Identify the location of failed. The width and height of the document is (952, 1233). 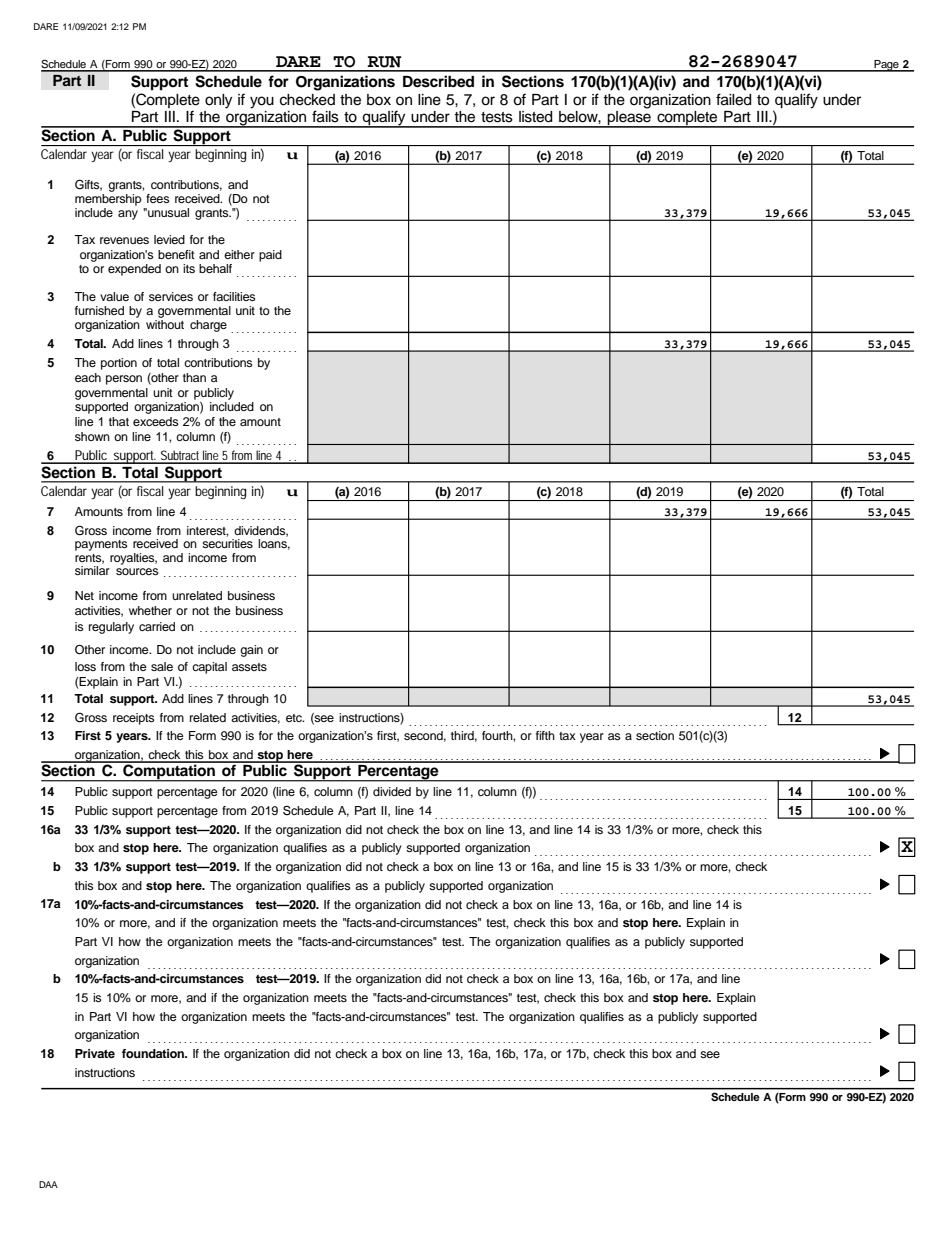
(733, 99).
